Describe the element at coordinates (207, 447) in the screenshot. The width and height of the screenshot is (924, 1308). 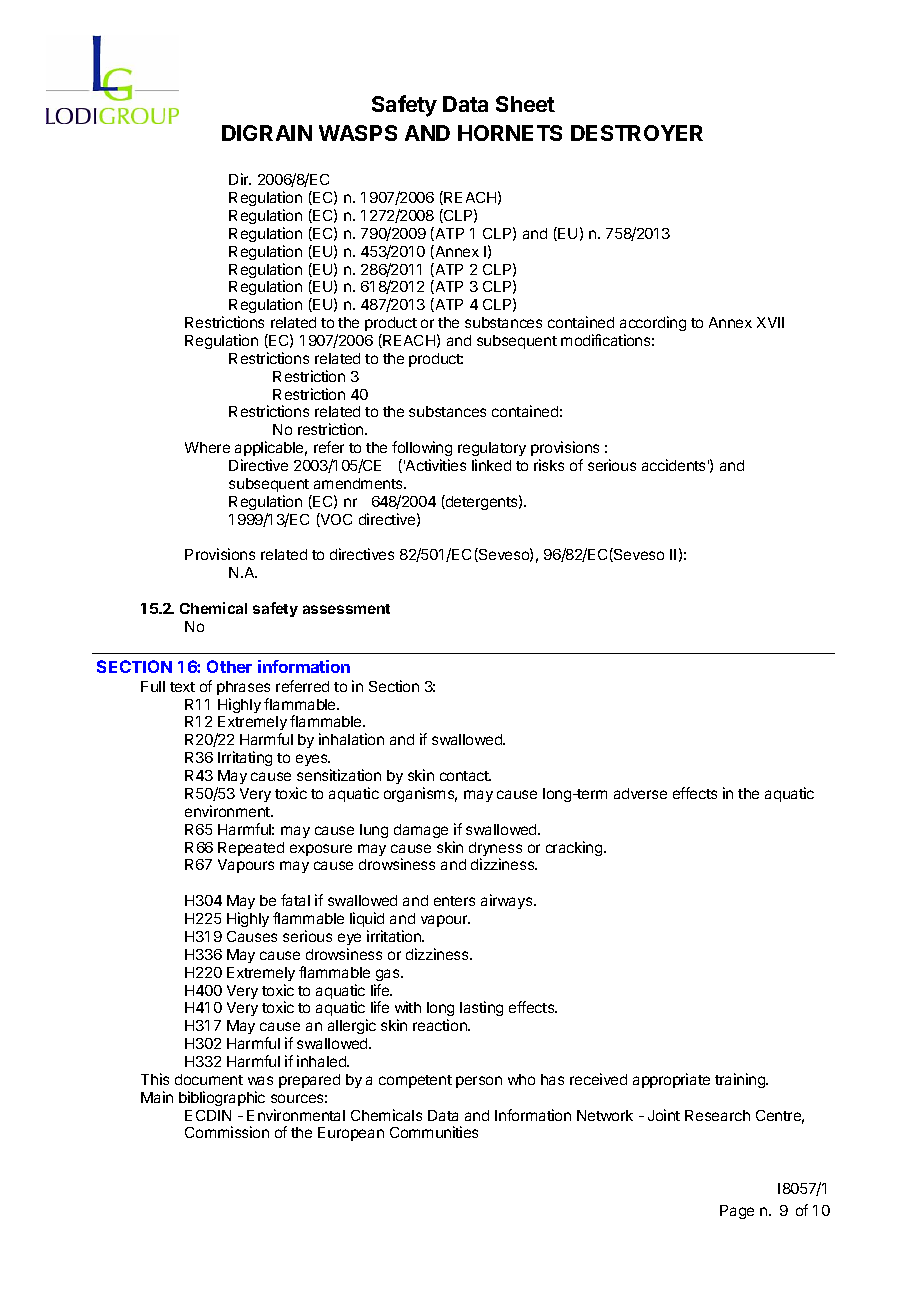
I see `Where` at that location.
